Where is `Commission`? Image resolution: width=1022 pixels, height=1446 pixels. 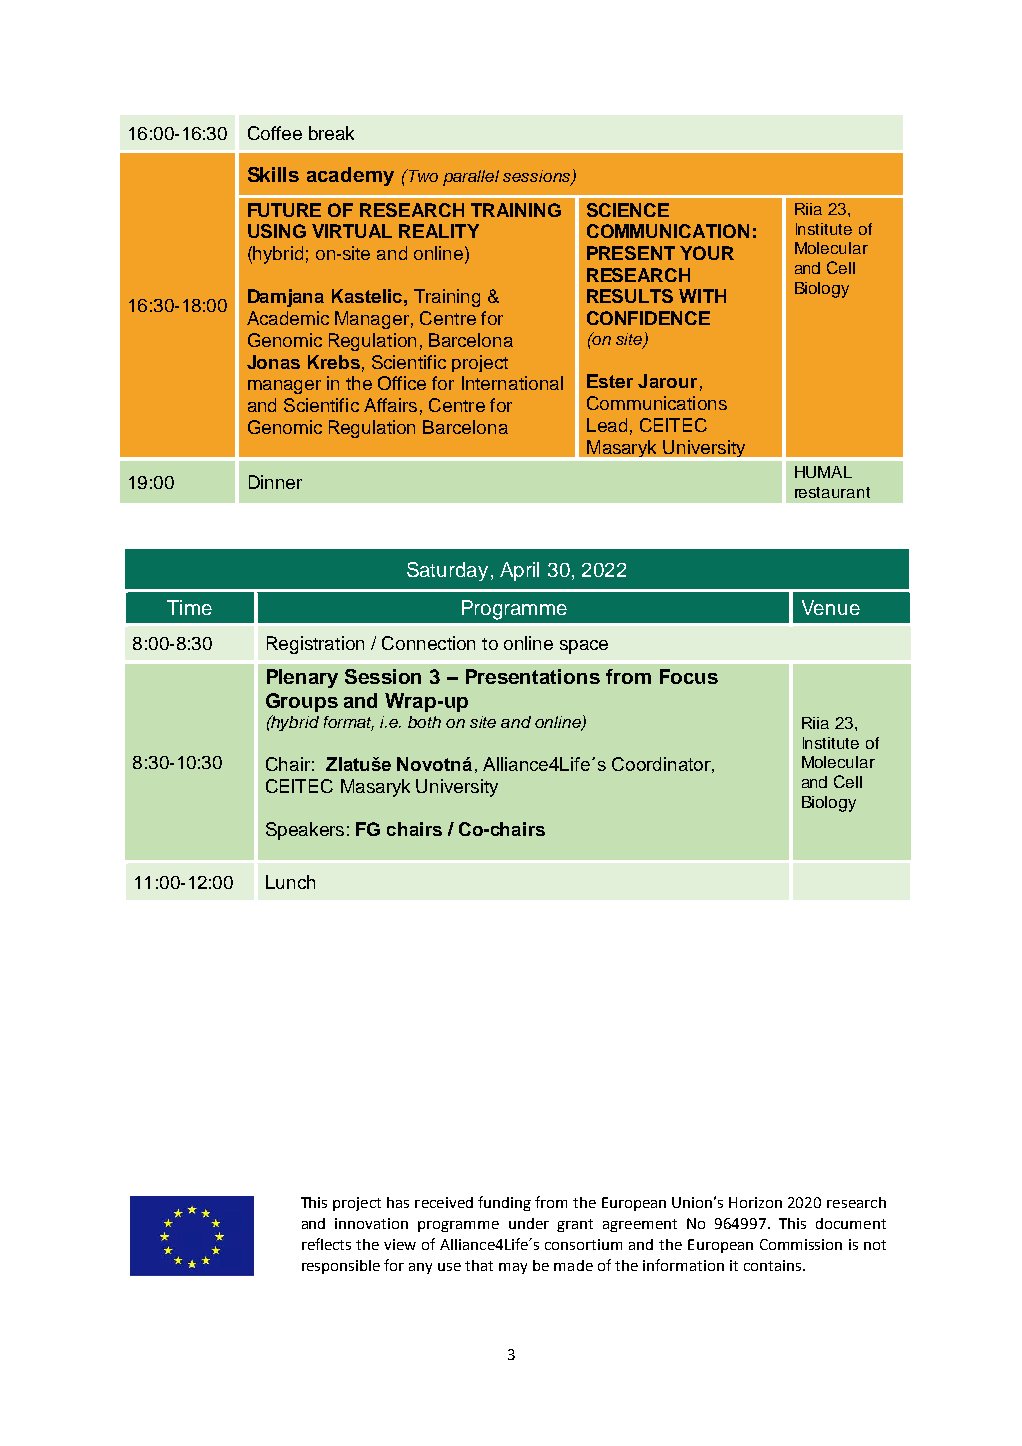 Commission is located at coordinates (801, 1244).
